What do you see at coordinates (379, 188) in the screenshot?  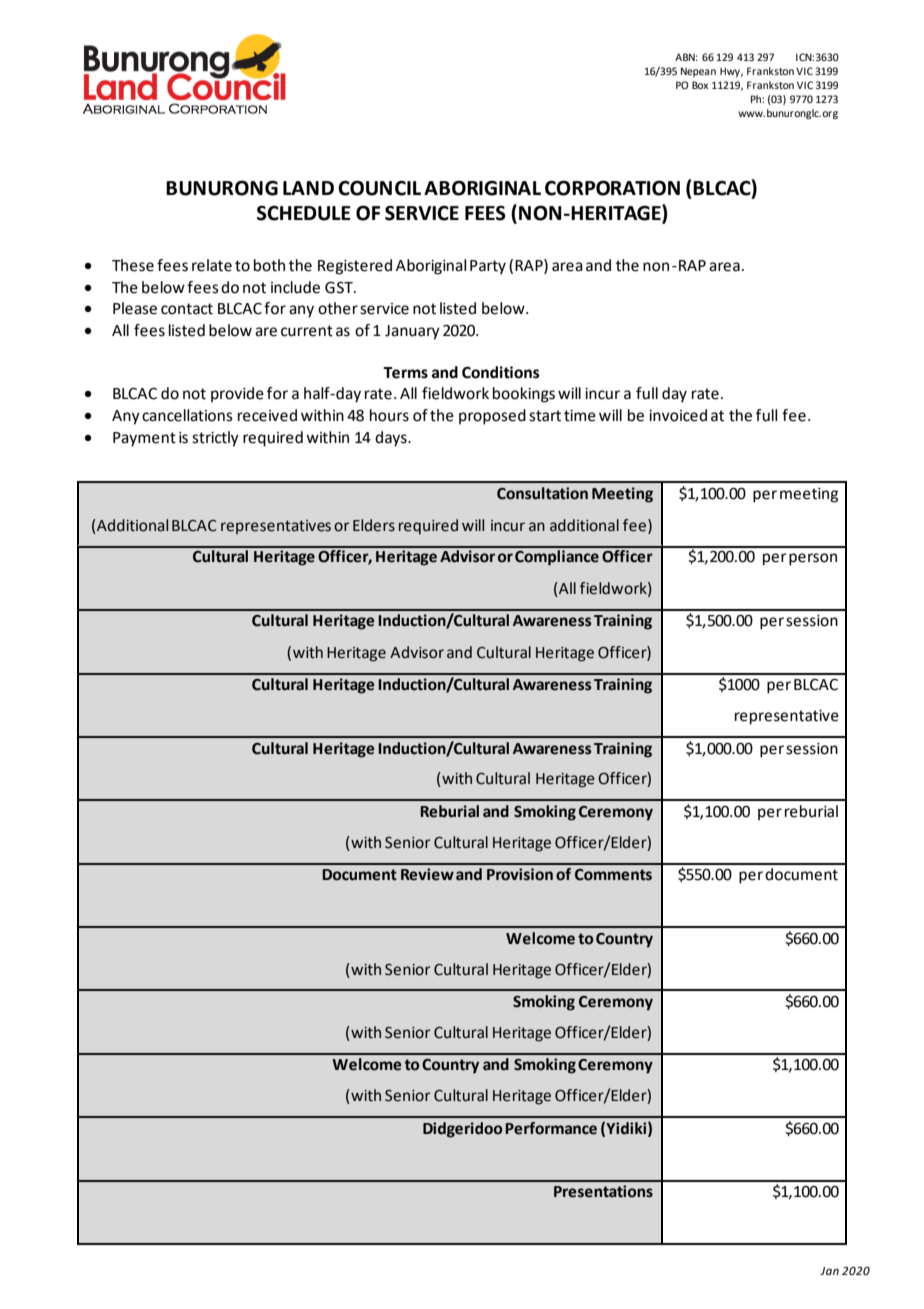 I see `COUNCIL` at bounding box center [379, 188].
